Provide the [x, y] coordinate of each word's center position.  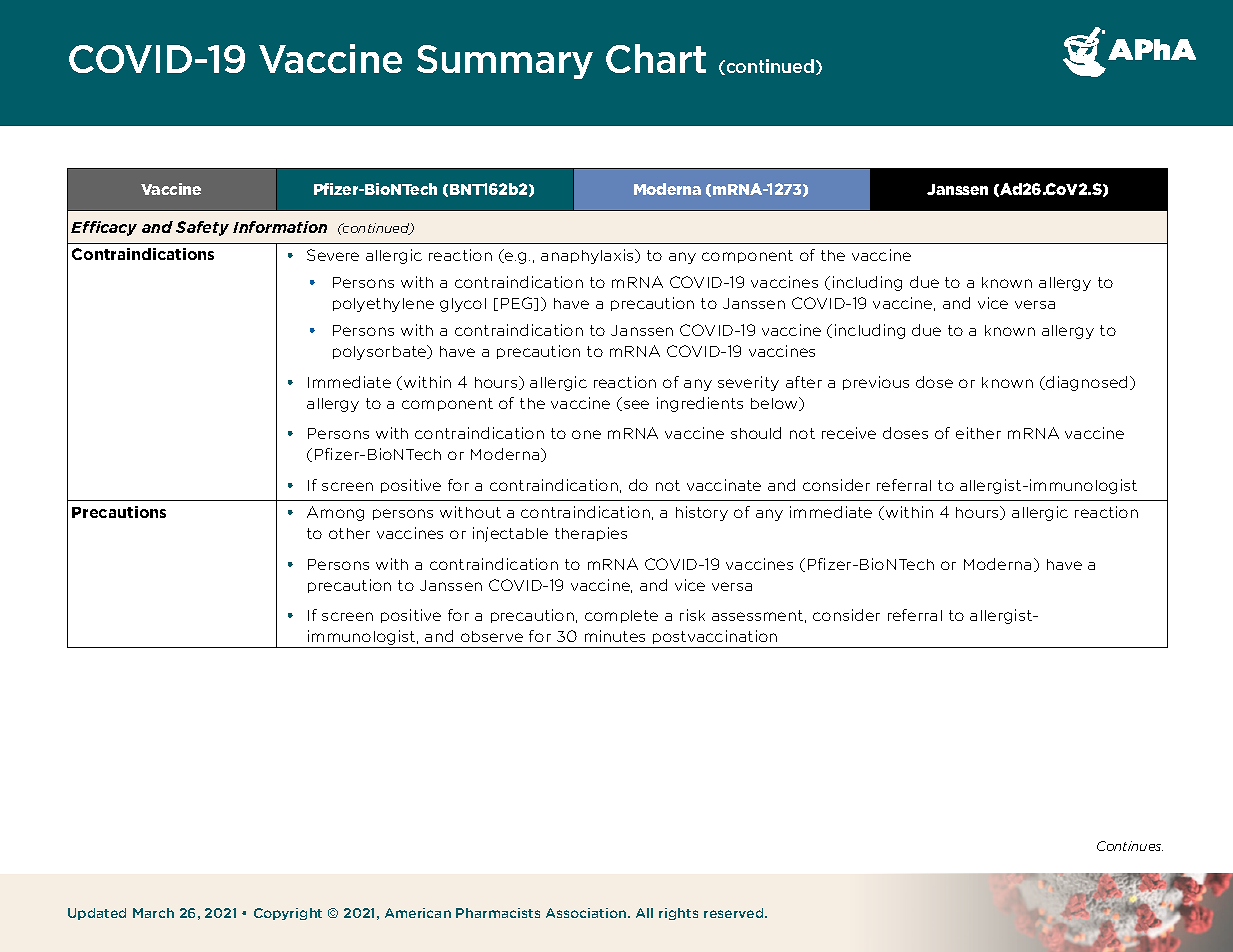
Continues [1130, 846]
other [349, 533]
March [153, 913]
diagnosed [1087, 383]
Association [587, 913]
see [635, 405]
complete [621, 616]
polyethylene [383, 305]
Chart [656, 58]
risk [692, 615]
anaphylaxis [588, 256]
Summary [505, 62]
